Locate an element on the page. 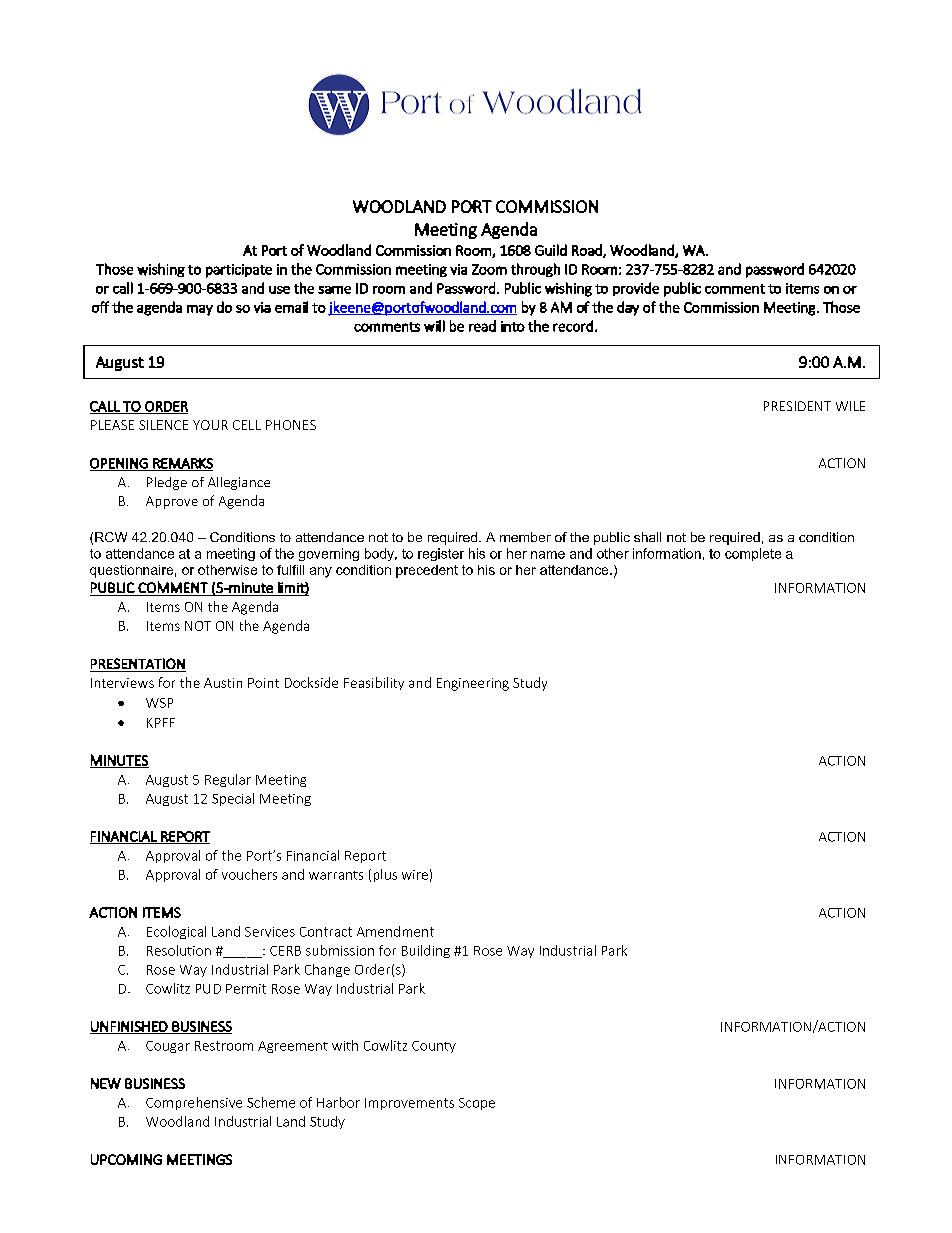 This image has width=952, height=1233. register is located at coordinates (441, 554).
